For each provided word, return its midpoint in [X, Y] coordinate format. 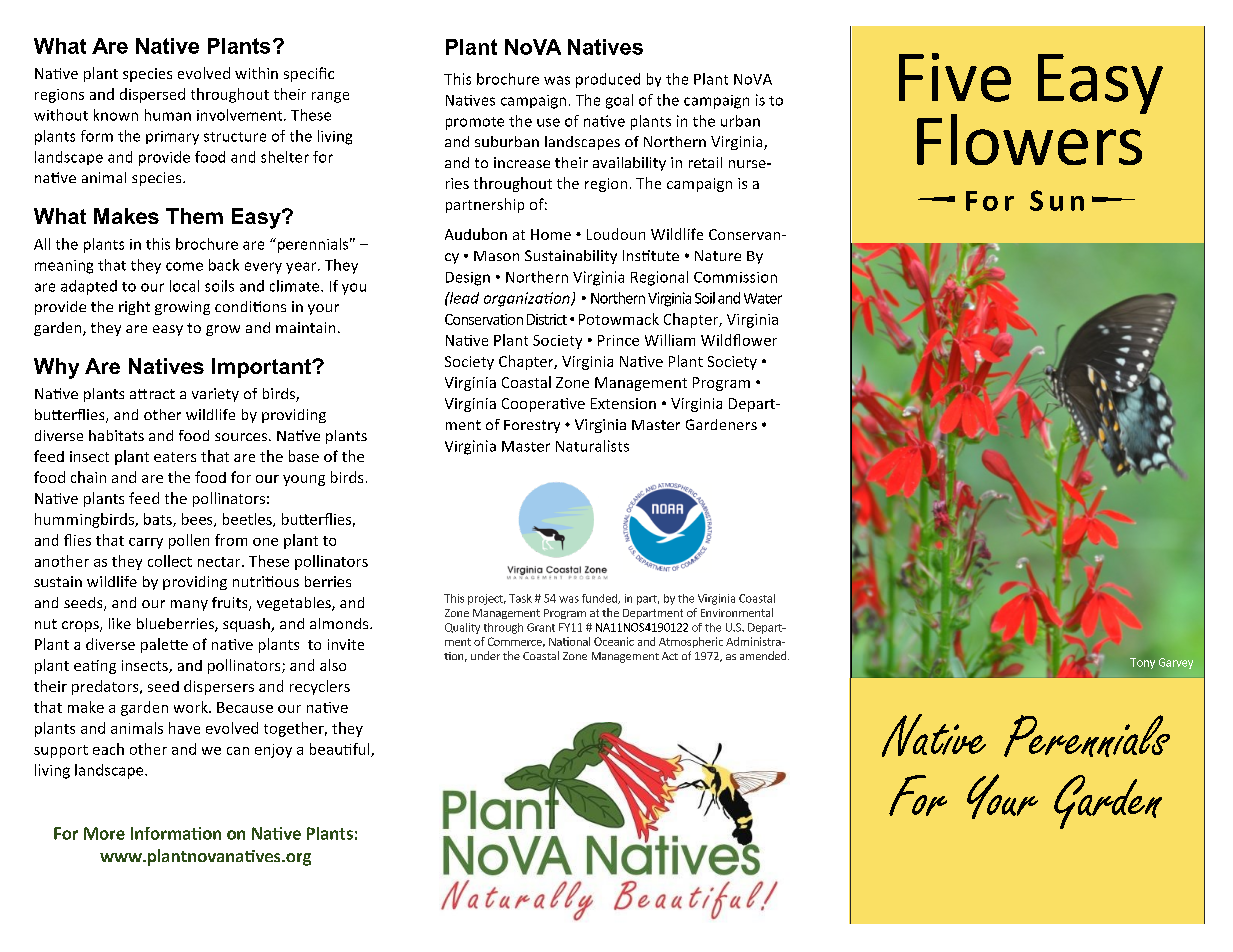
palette [164, 645]
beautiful [341, 750]
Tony [1142, 663]
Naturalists [592, 446]
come [184, 266]
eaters [175, 457]
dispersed [152, 95]
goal [619, 101]
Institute [651, 255]
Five [955, 77]
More [104, 833]
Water [763, 298]
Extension [623, 403]
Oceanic [614, 641]
